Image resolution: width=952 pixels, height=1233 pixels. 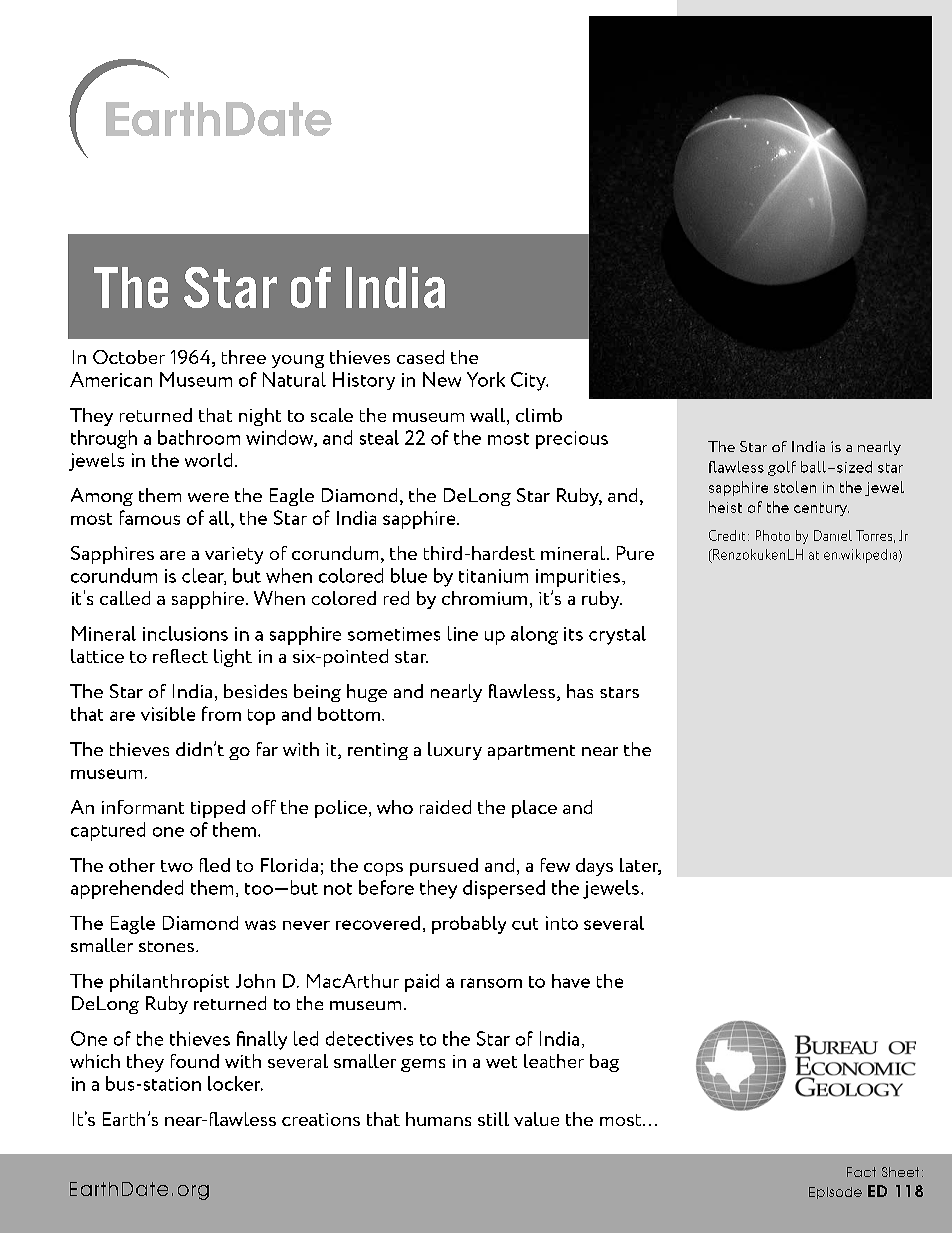 I want to click on inclusions, so click(x=185, y=633).
